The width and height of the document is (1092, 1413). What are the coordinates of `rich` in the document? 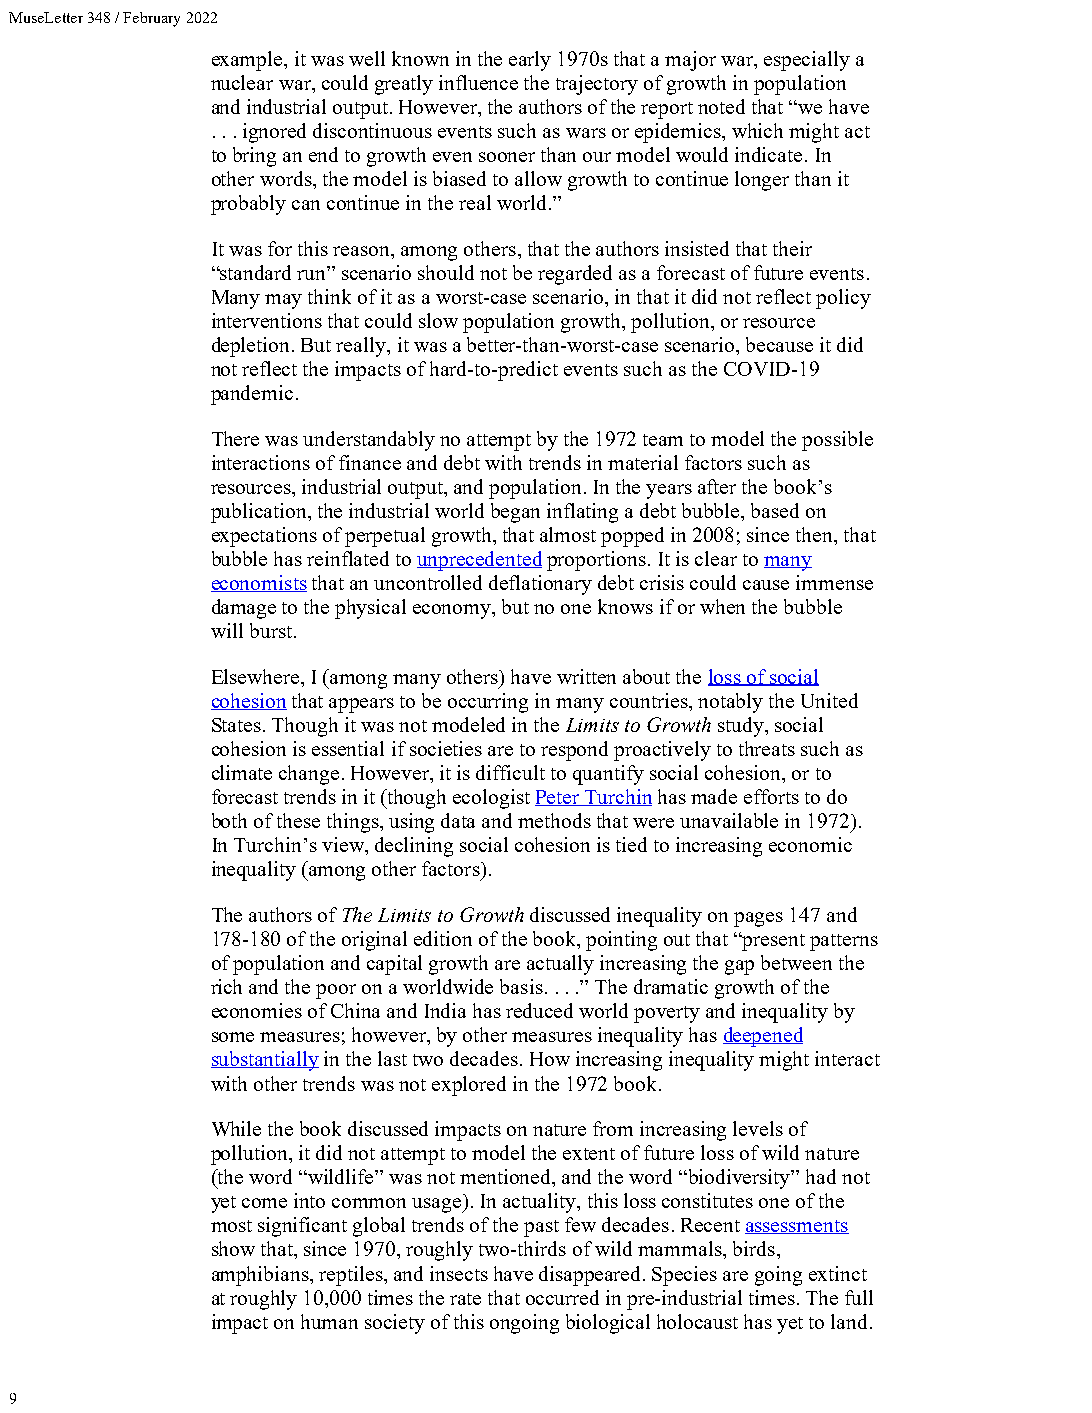 It's located at (226, 986).
